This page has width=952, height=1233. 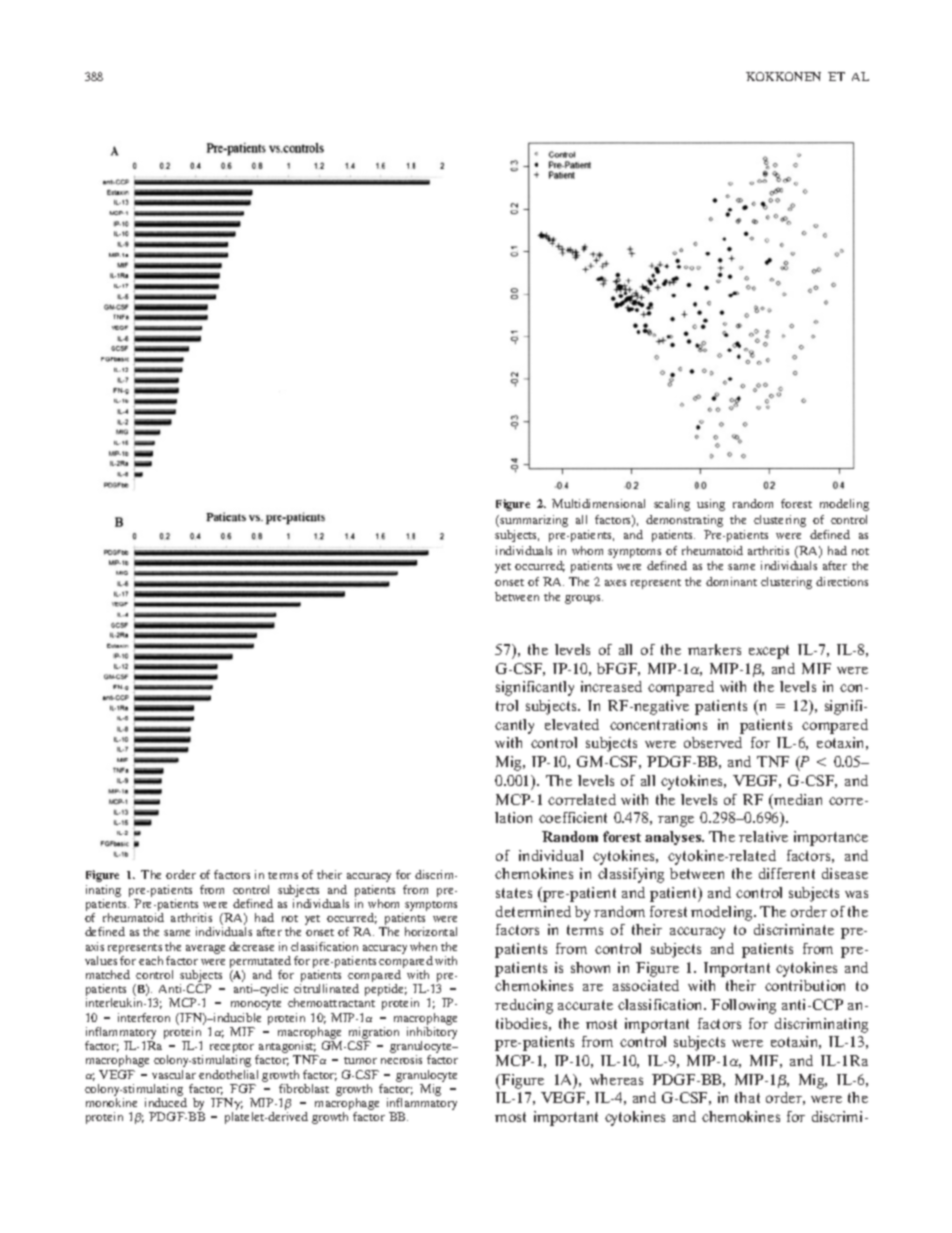 What do you see at coordinates (598, 503) in the page?
I see `Multidimensional` at bounding box center [598, 503].
